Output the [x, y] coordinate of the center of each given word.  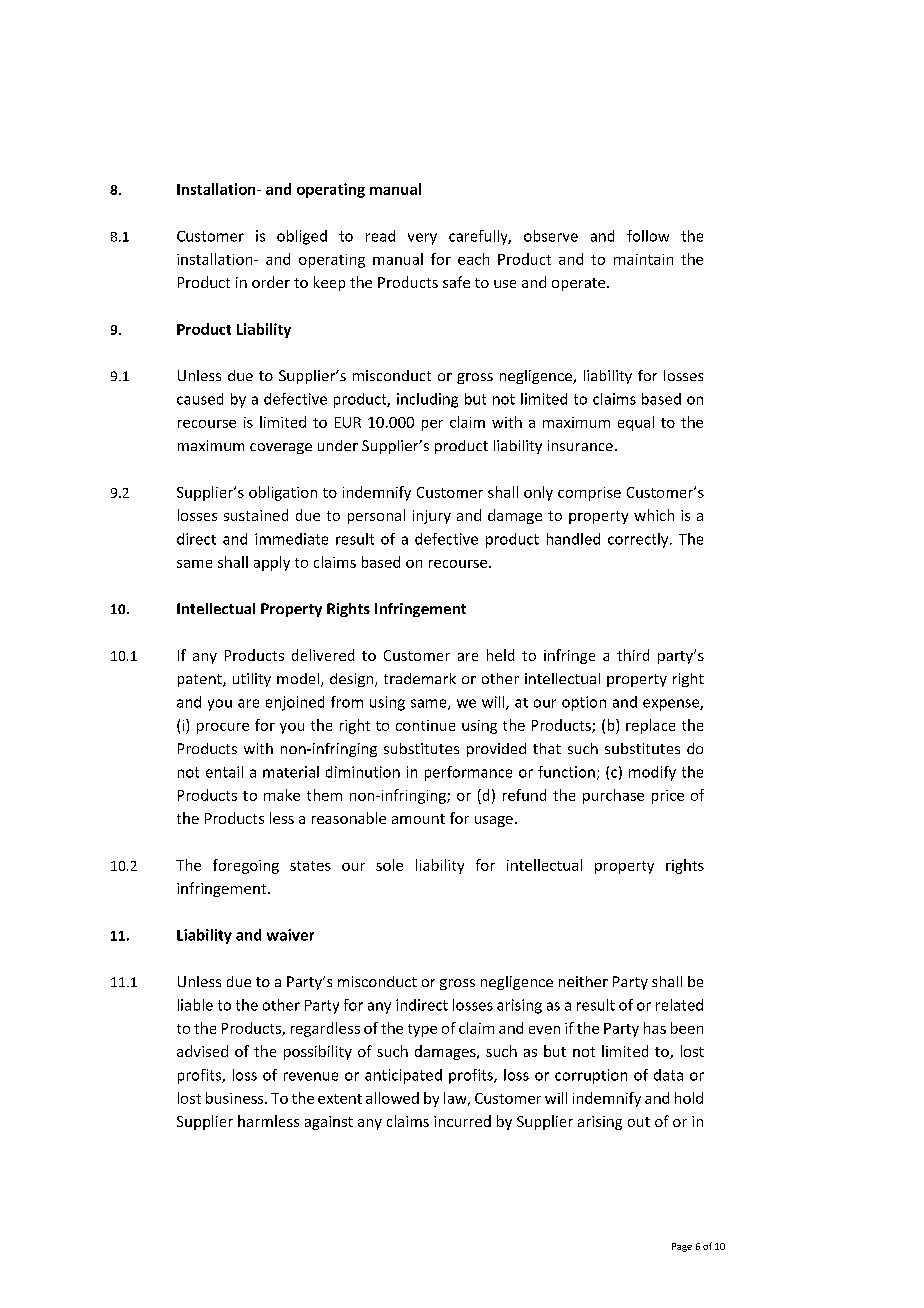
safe [456, 282]
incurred [462, 1121]
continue [425, 725]
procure [223, 728]
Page [682, 1247]
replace [650, 726]
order [271, 282]
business [236, 1098]
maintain [643, 259]
